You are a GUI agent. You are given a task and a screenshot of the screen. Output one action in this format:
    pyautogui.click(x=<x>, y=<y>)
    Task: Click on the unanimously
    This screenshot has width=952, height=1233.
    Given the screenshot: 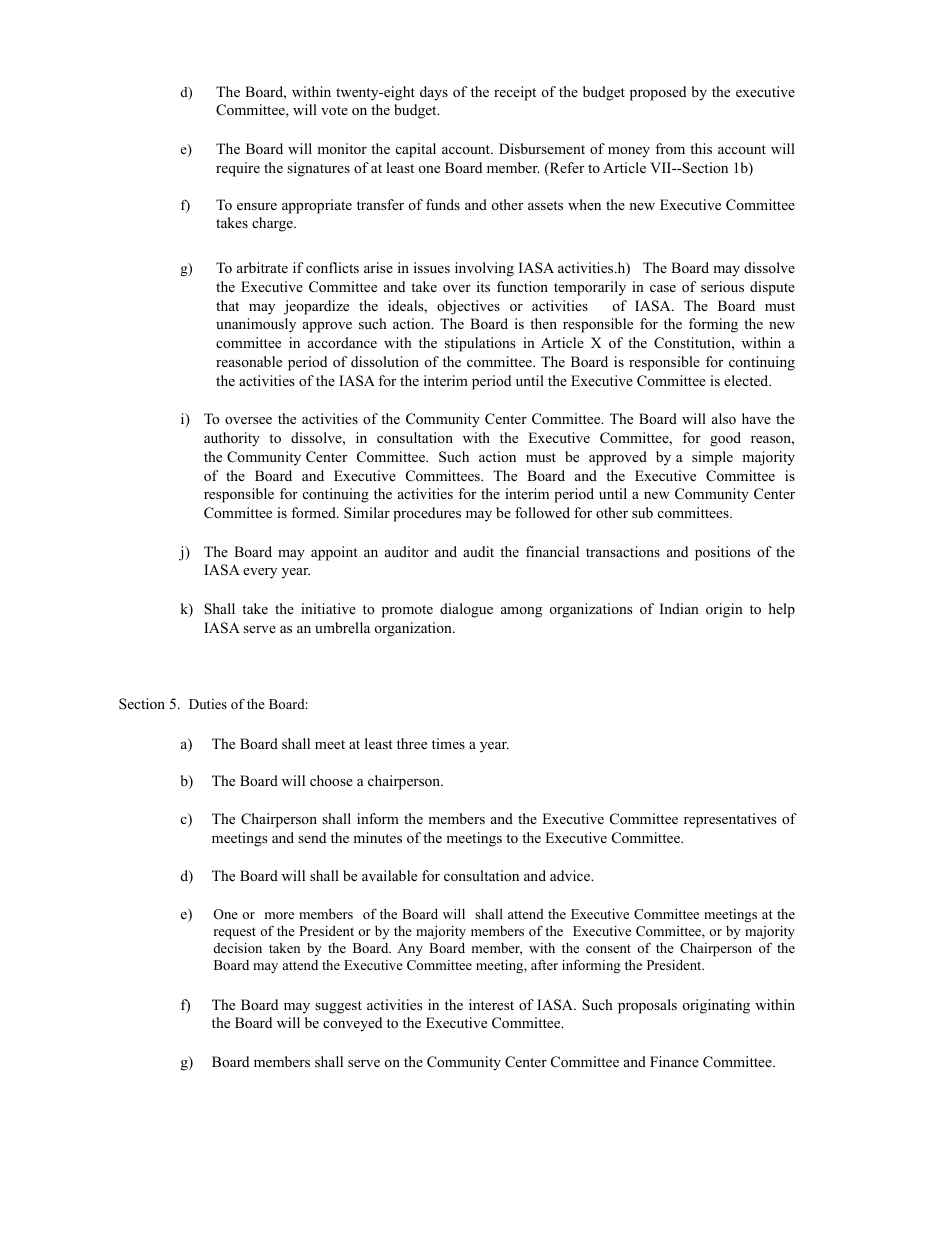 What is the action you would take?
    pyautogui.click(x=256, y=325)
